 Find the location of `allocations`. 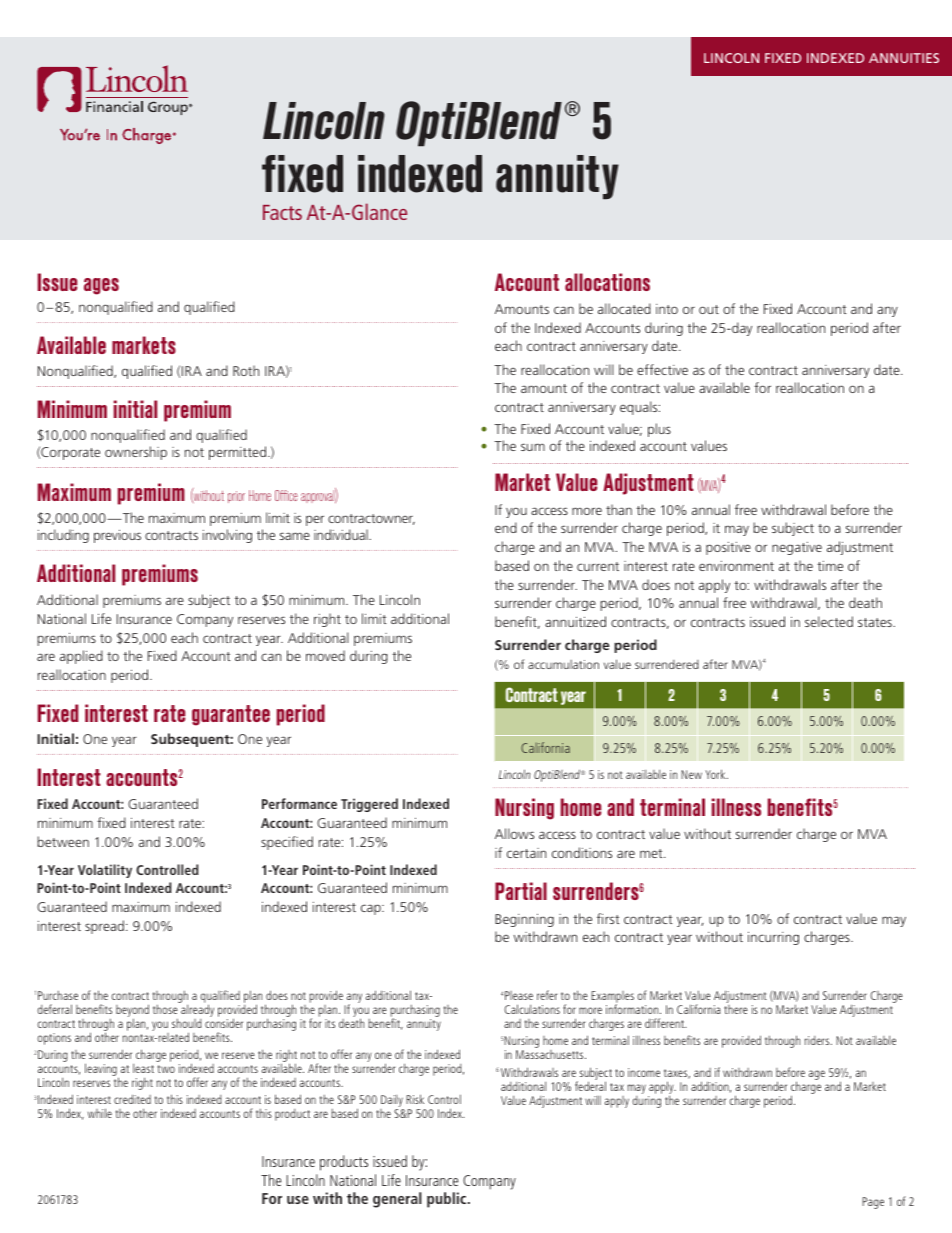

allocations is located at coordinates (607, 282).
